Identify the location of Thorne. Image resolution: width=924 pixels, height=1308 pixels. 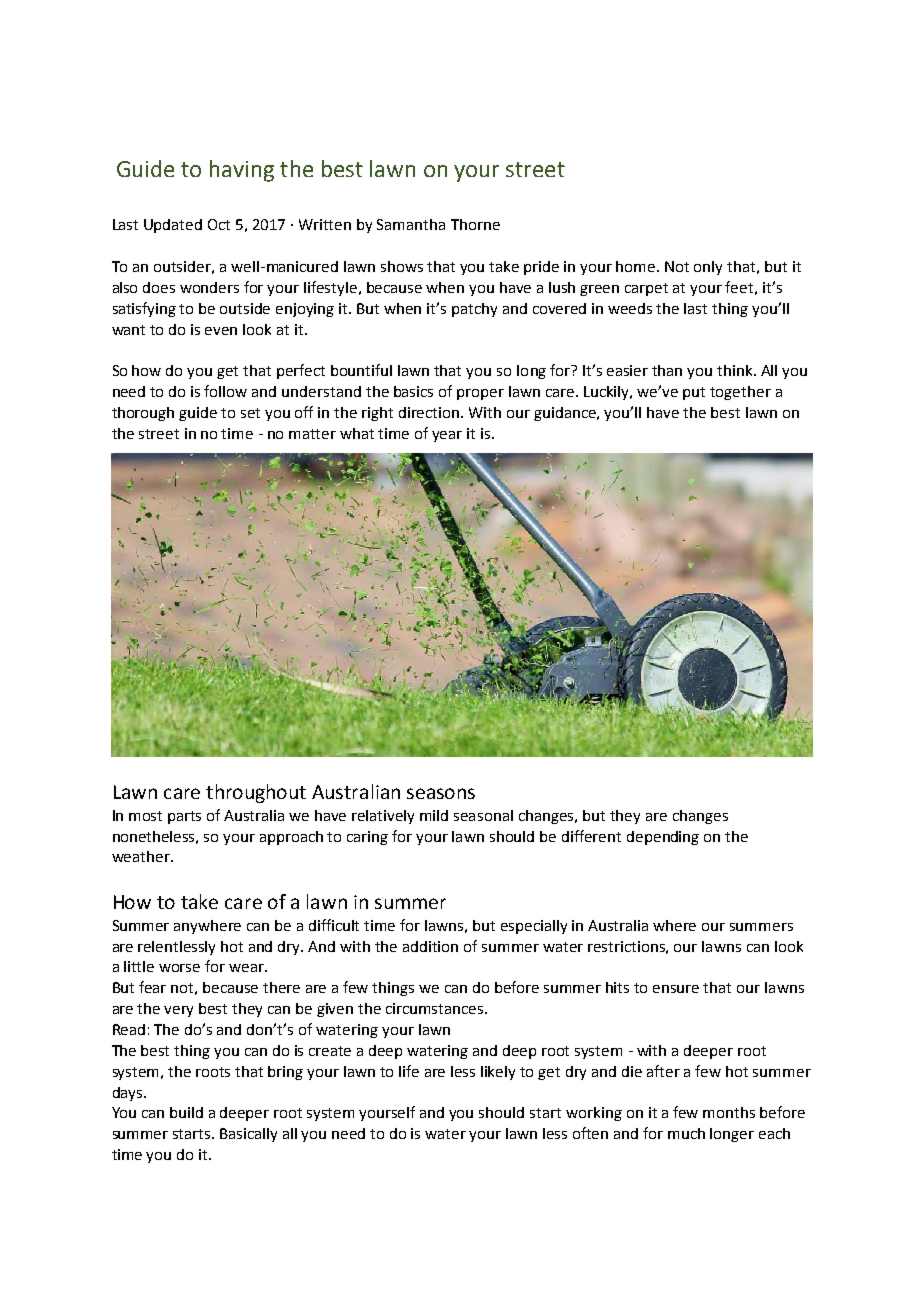
(475, 224).
